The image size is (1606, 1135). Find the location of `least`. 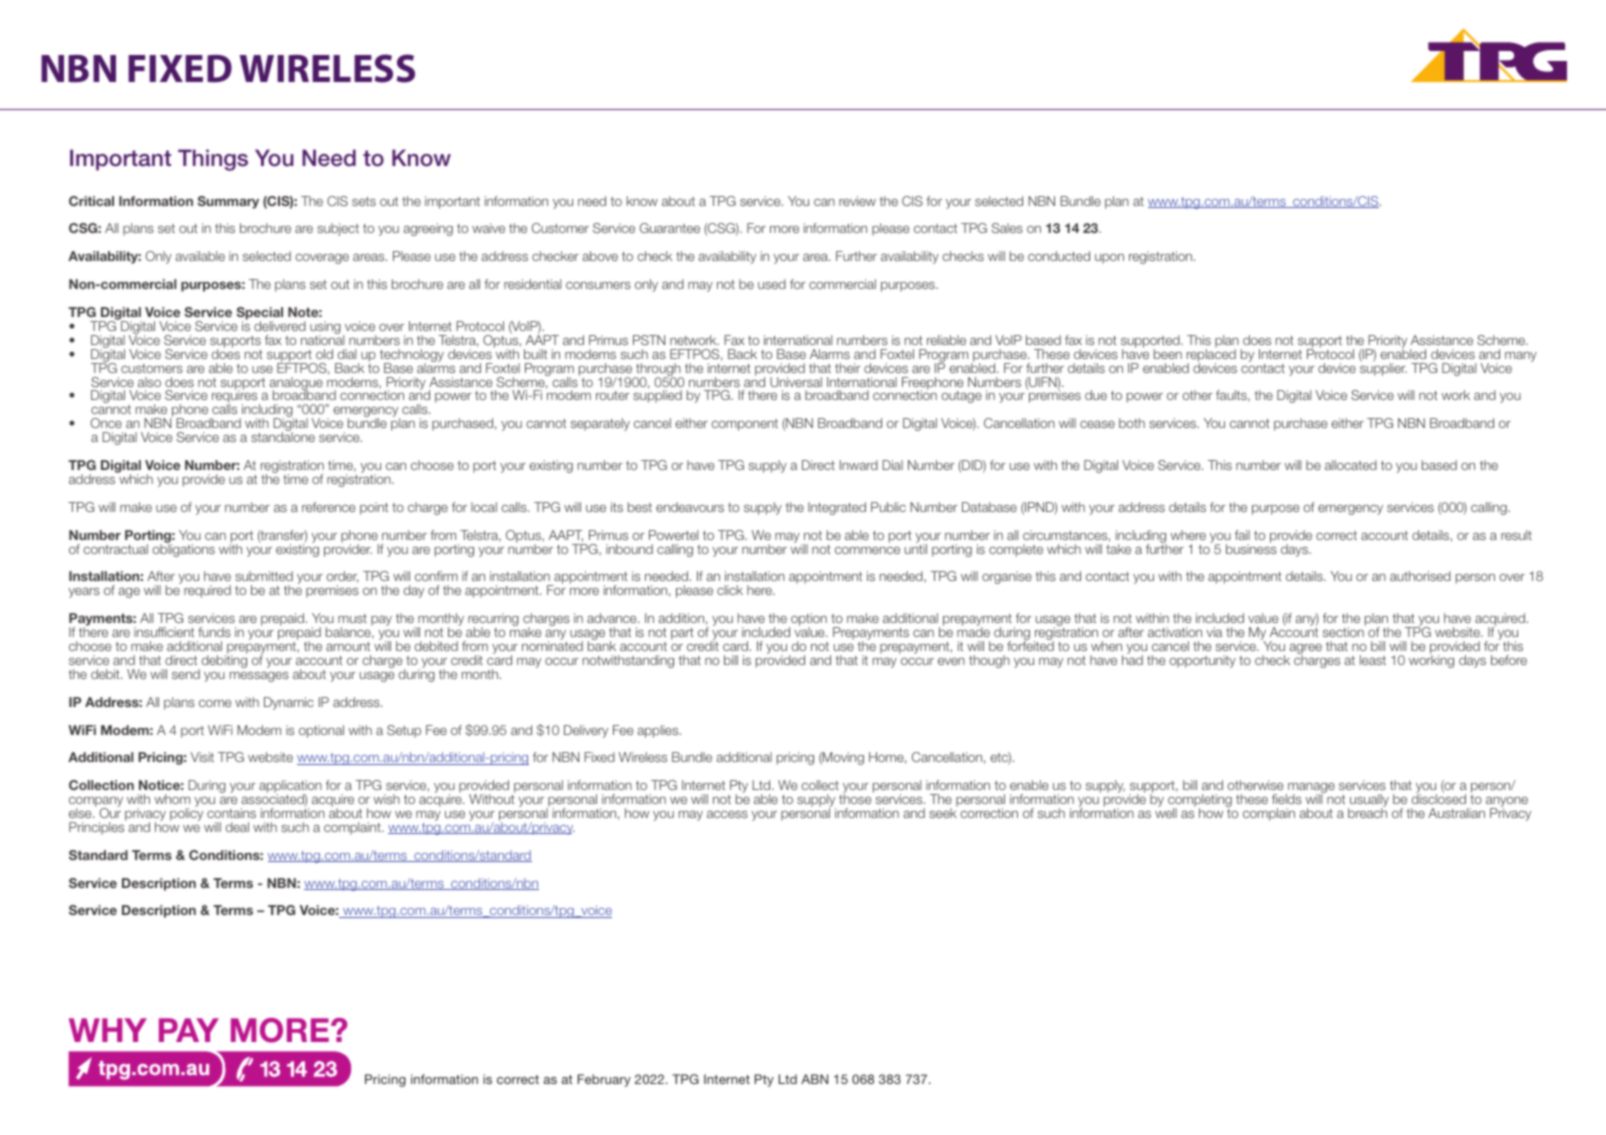

least is located at coordinates (1373, 660).
